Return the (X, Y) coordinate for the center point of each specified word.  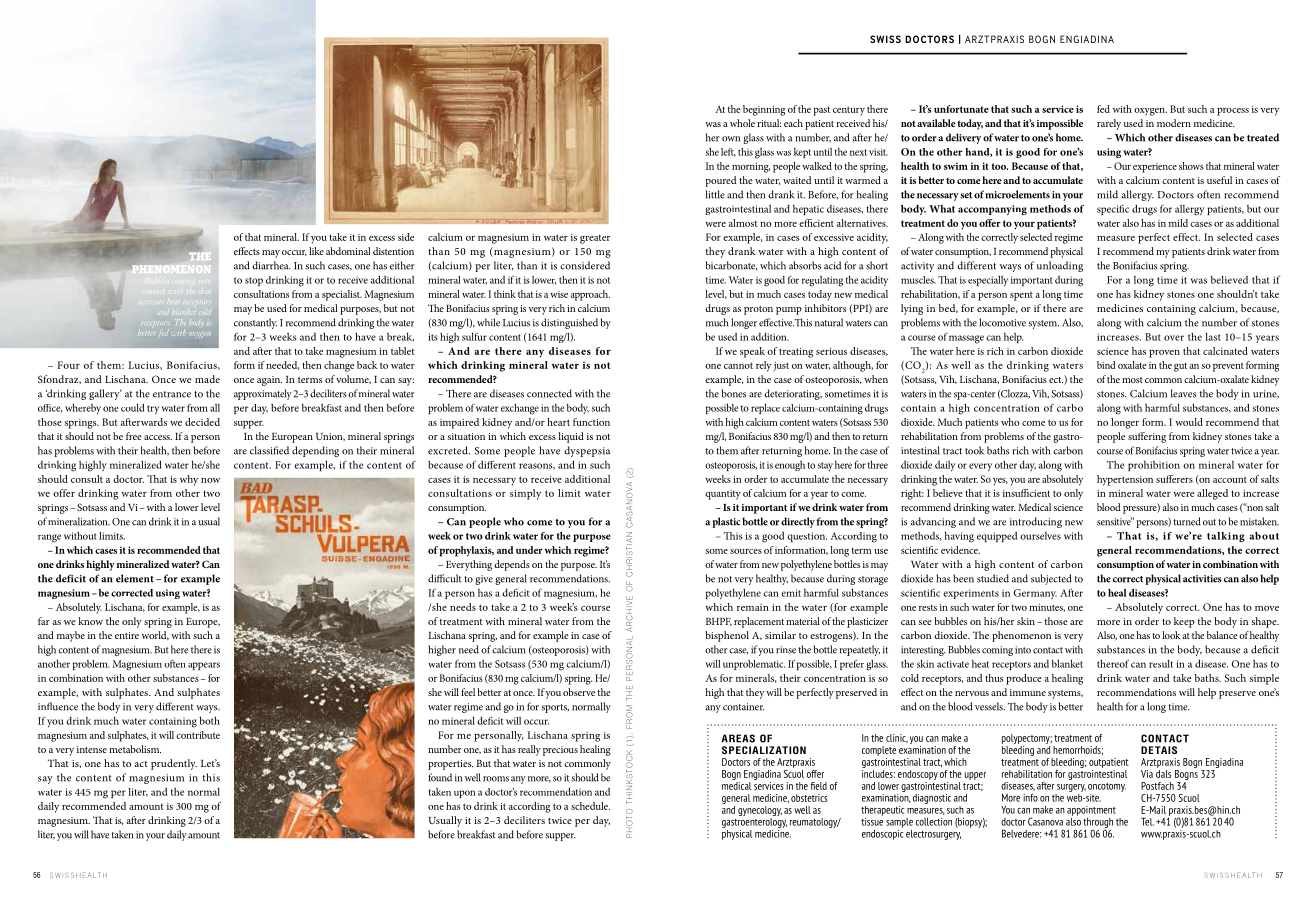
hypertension (1125, 480)
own (731, 139)
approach (590, 295)
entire (127, 635)
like (316, 251)
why (189, 480)
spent (1021, 296)
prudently (174, 764)
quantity (723, 495)
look (1171, 635)
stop (254, 281)
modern (1174, 123)
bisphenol (727, 636)
